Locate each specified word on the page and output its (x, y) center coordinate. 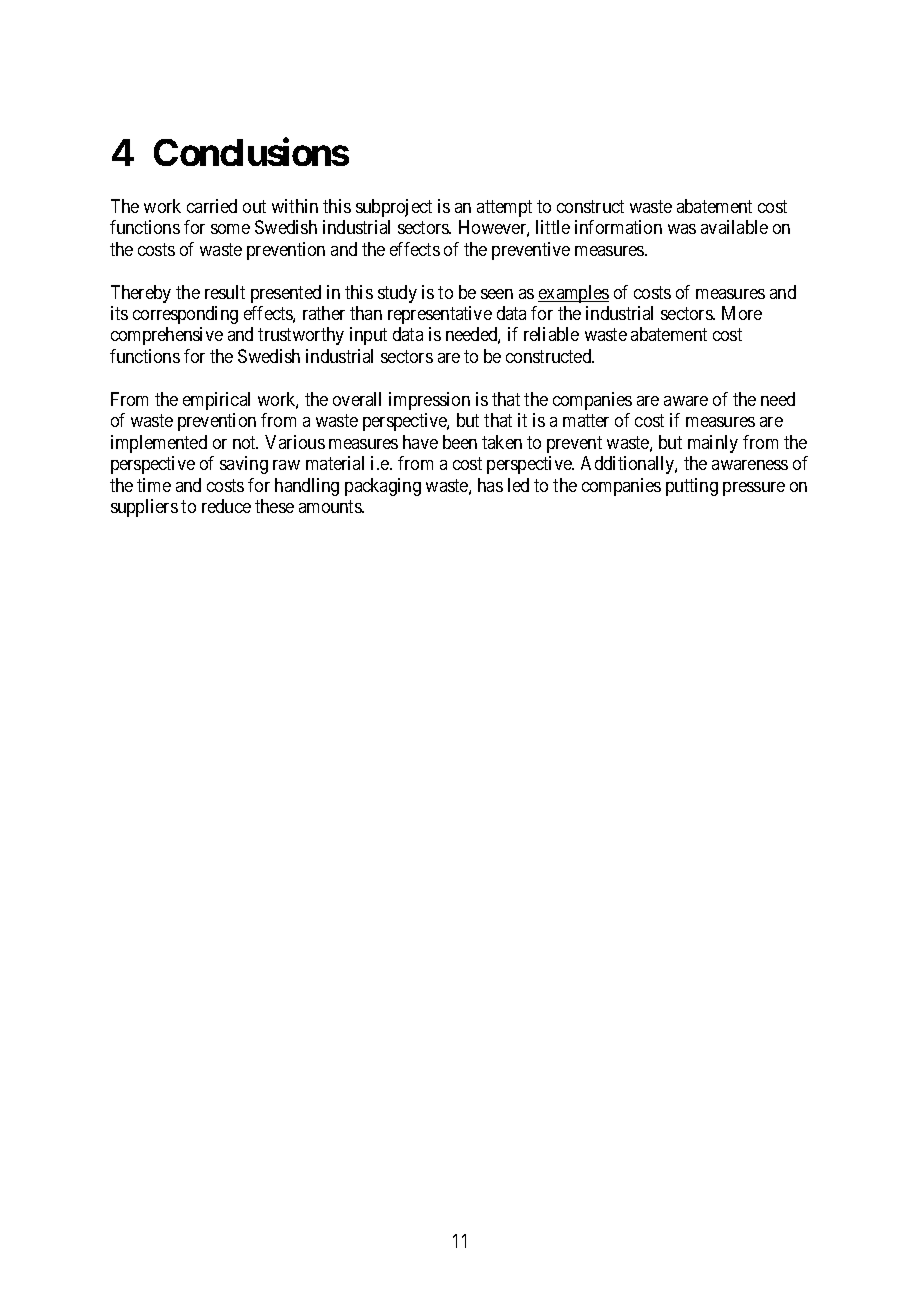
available (734, 227)
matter (586, 420)
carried (212, 206)
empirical (216, 401)
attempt (504, 208)
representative (440, 315)
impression (429, 401)
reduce (226, 506)
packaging (383, 487)
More (742, 313)
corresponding (185, 315)
